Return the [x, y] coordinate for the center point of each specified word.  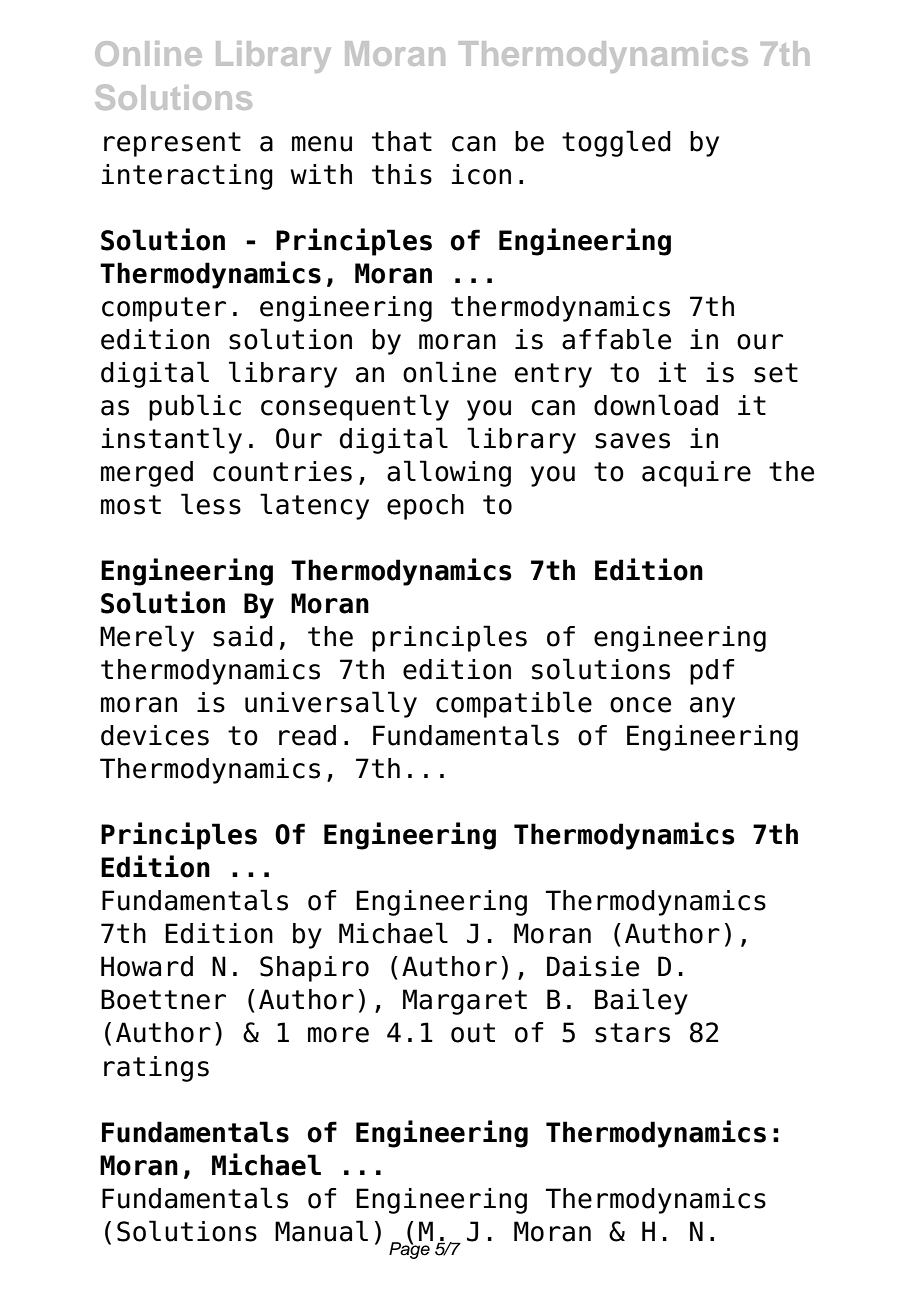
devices [155, 735]
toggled [616, 143]
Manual [321, 1231]
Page [410, 1249]
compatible [514, 704]
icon [481, 174]
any [712, 707]
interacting [187, 177]
